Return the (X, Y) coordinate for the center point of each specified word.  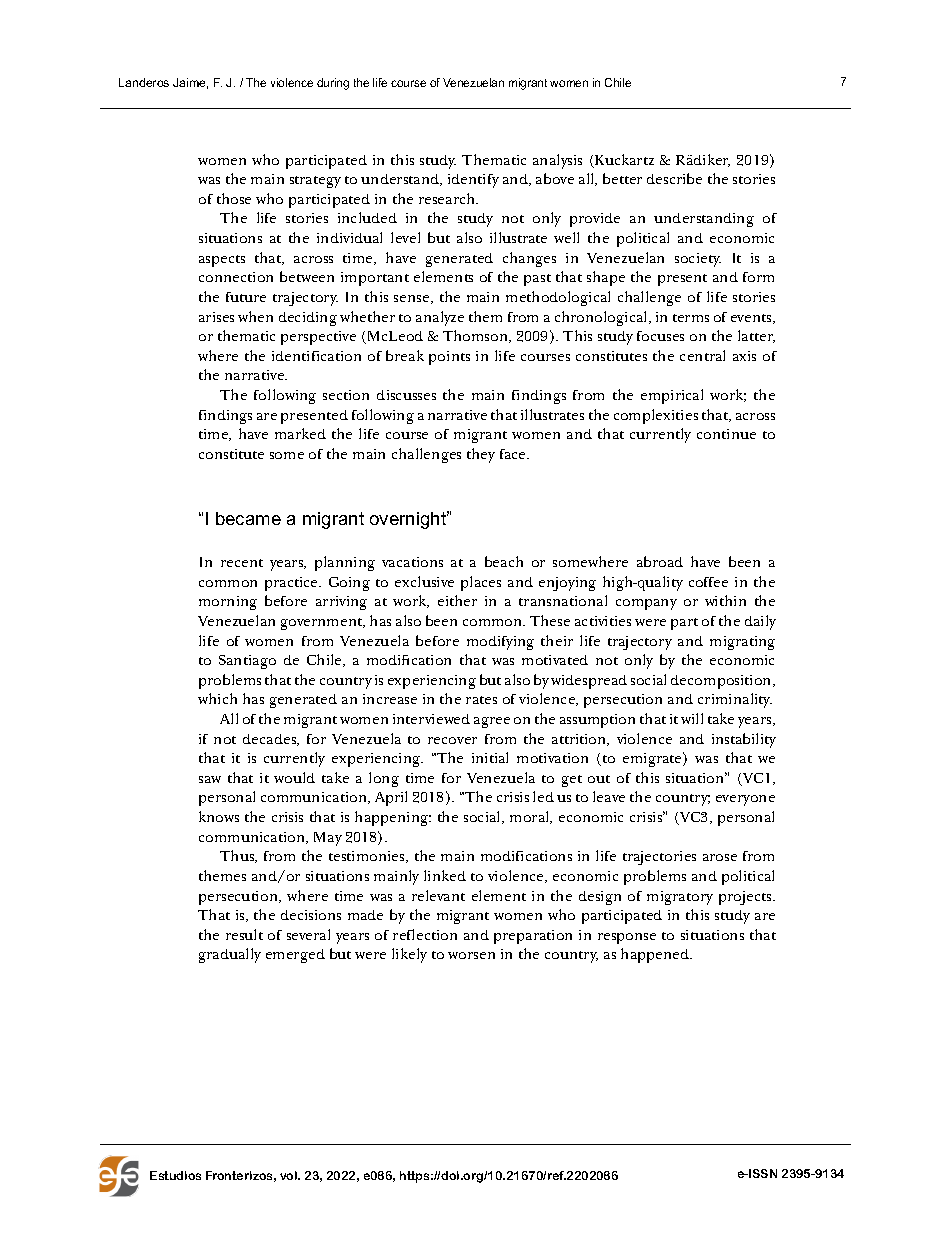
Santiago (247, 662)
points (449, 358)
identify (473, 181)
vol (289, 1175)
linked (445, 875)
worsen (471, 955)
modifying (500, 643)
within (725, 600)
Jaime (190, 83)
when (255, 316)
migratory (680, 898)
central (702, 355)
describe (674, 178)
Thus (238, 856)
